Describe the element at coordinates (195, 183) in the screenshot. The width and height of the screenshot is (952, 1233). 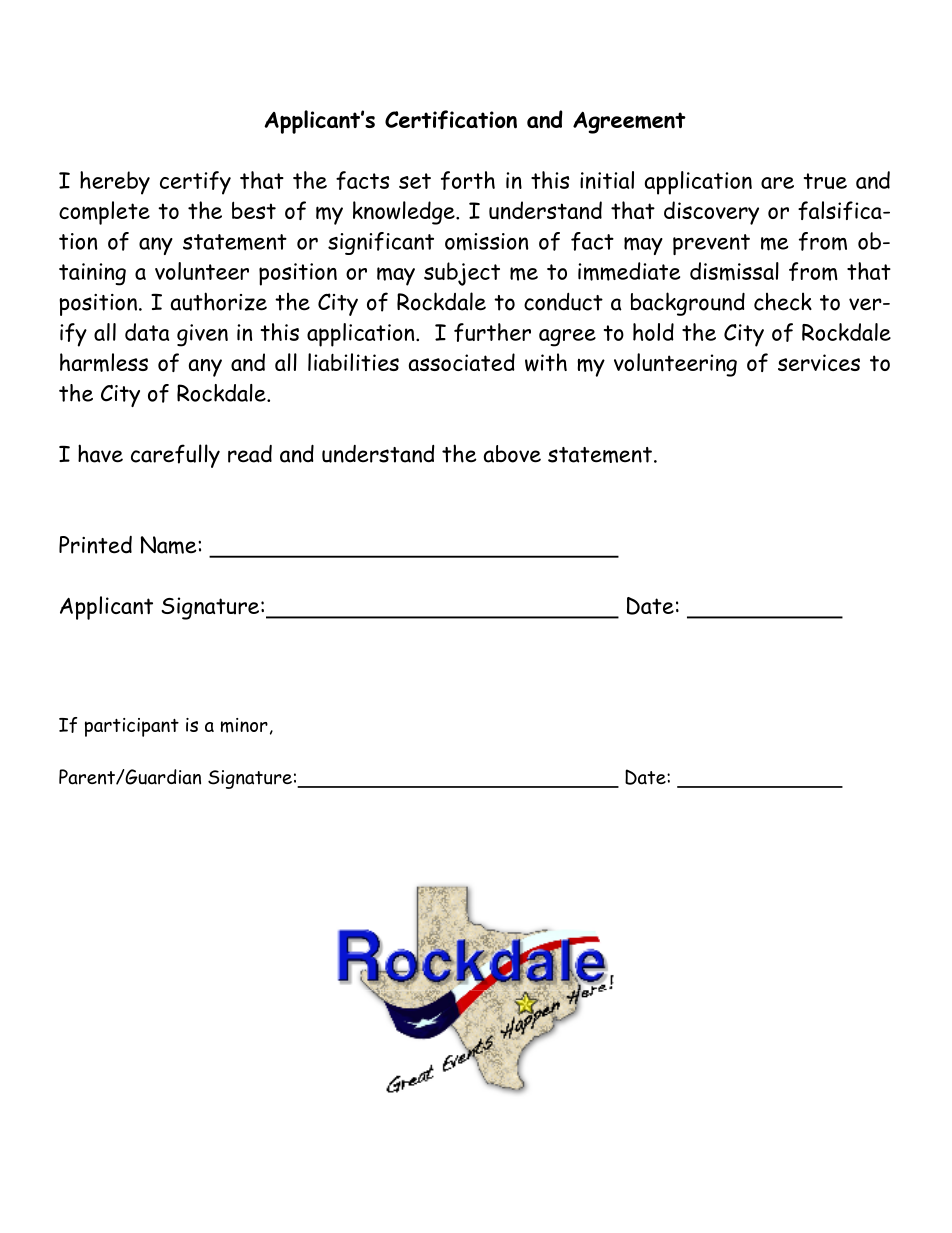
I see `certify` at that location.
